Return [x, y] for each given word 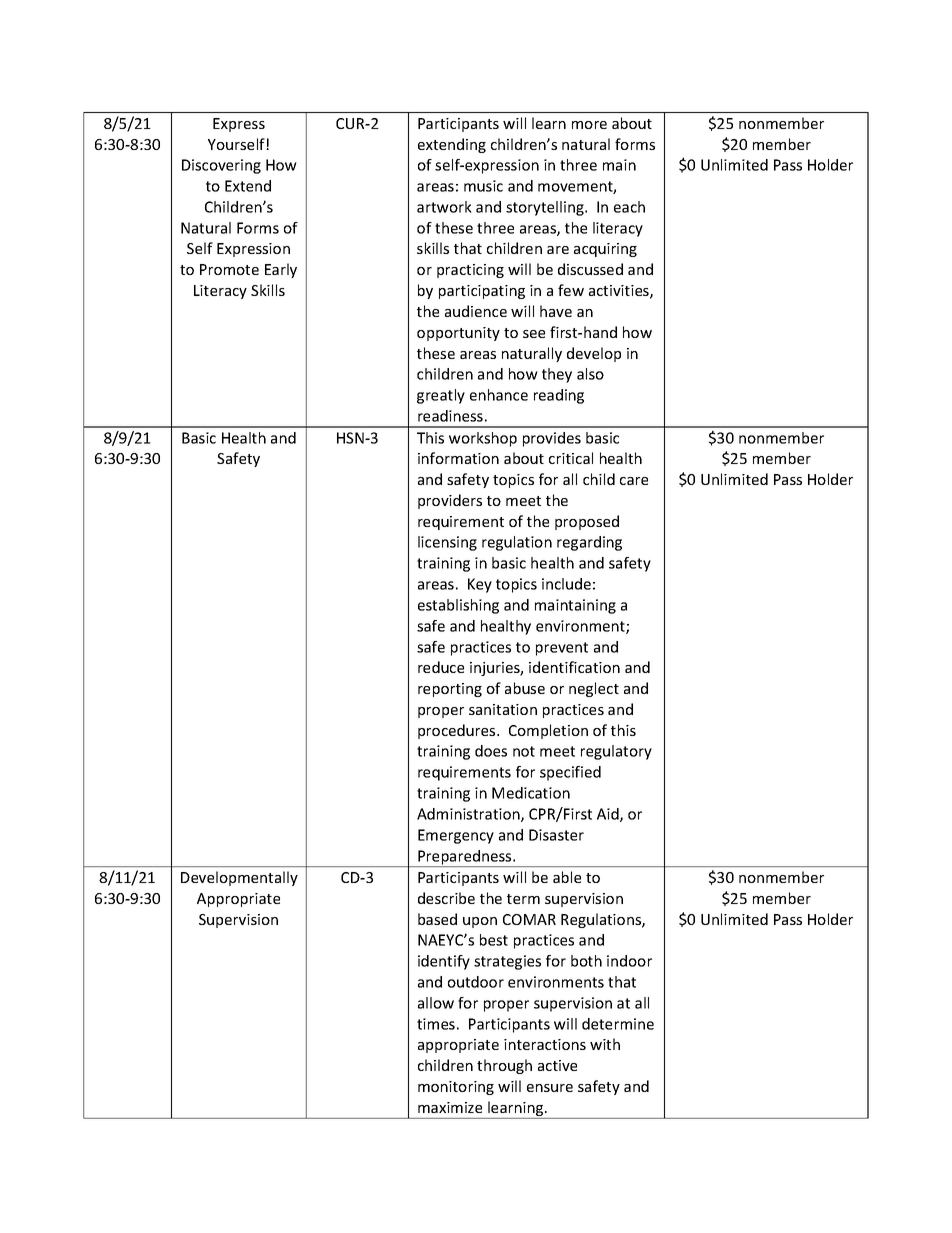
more [589, 125]
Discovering [221, 166]
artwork [444, 207]
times [436, 1024]
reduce [441, 667]
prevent [562, 649]
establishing [458, 606]
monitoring [456, 1088]
